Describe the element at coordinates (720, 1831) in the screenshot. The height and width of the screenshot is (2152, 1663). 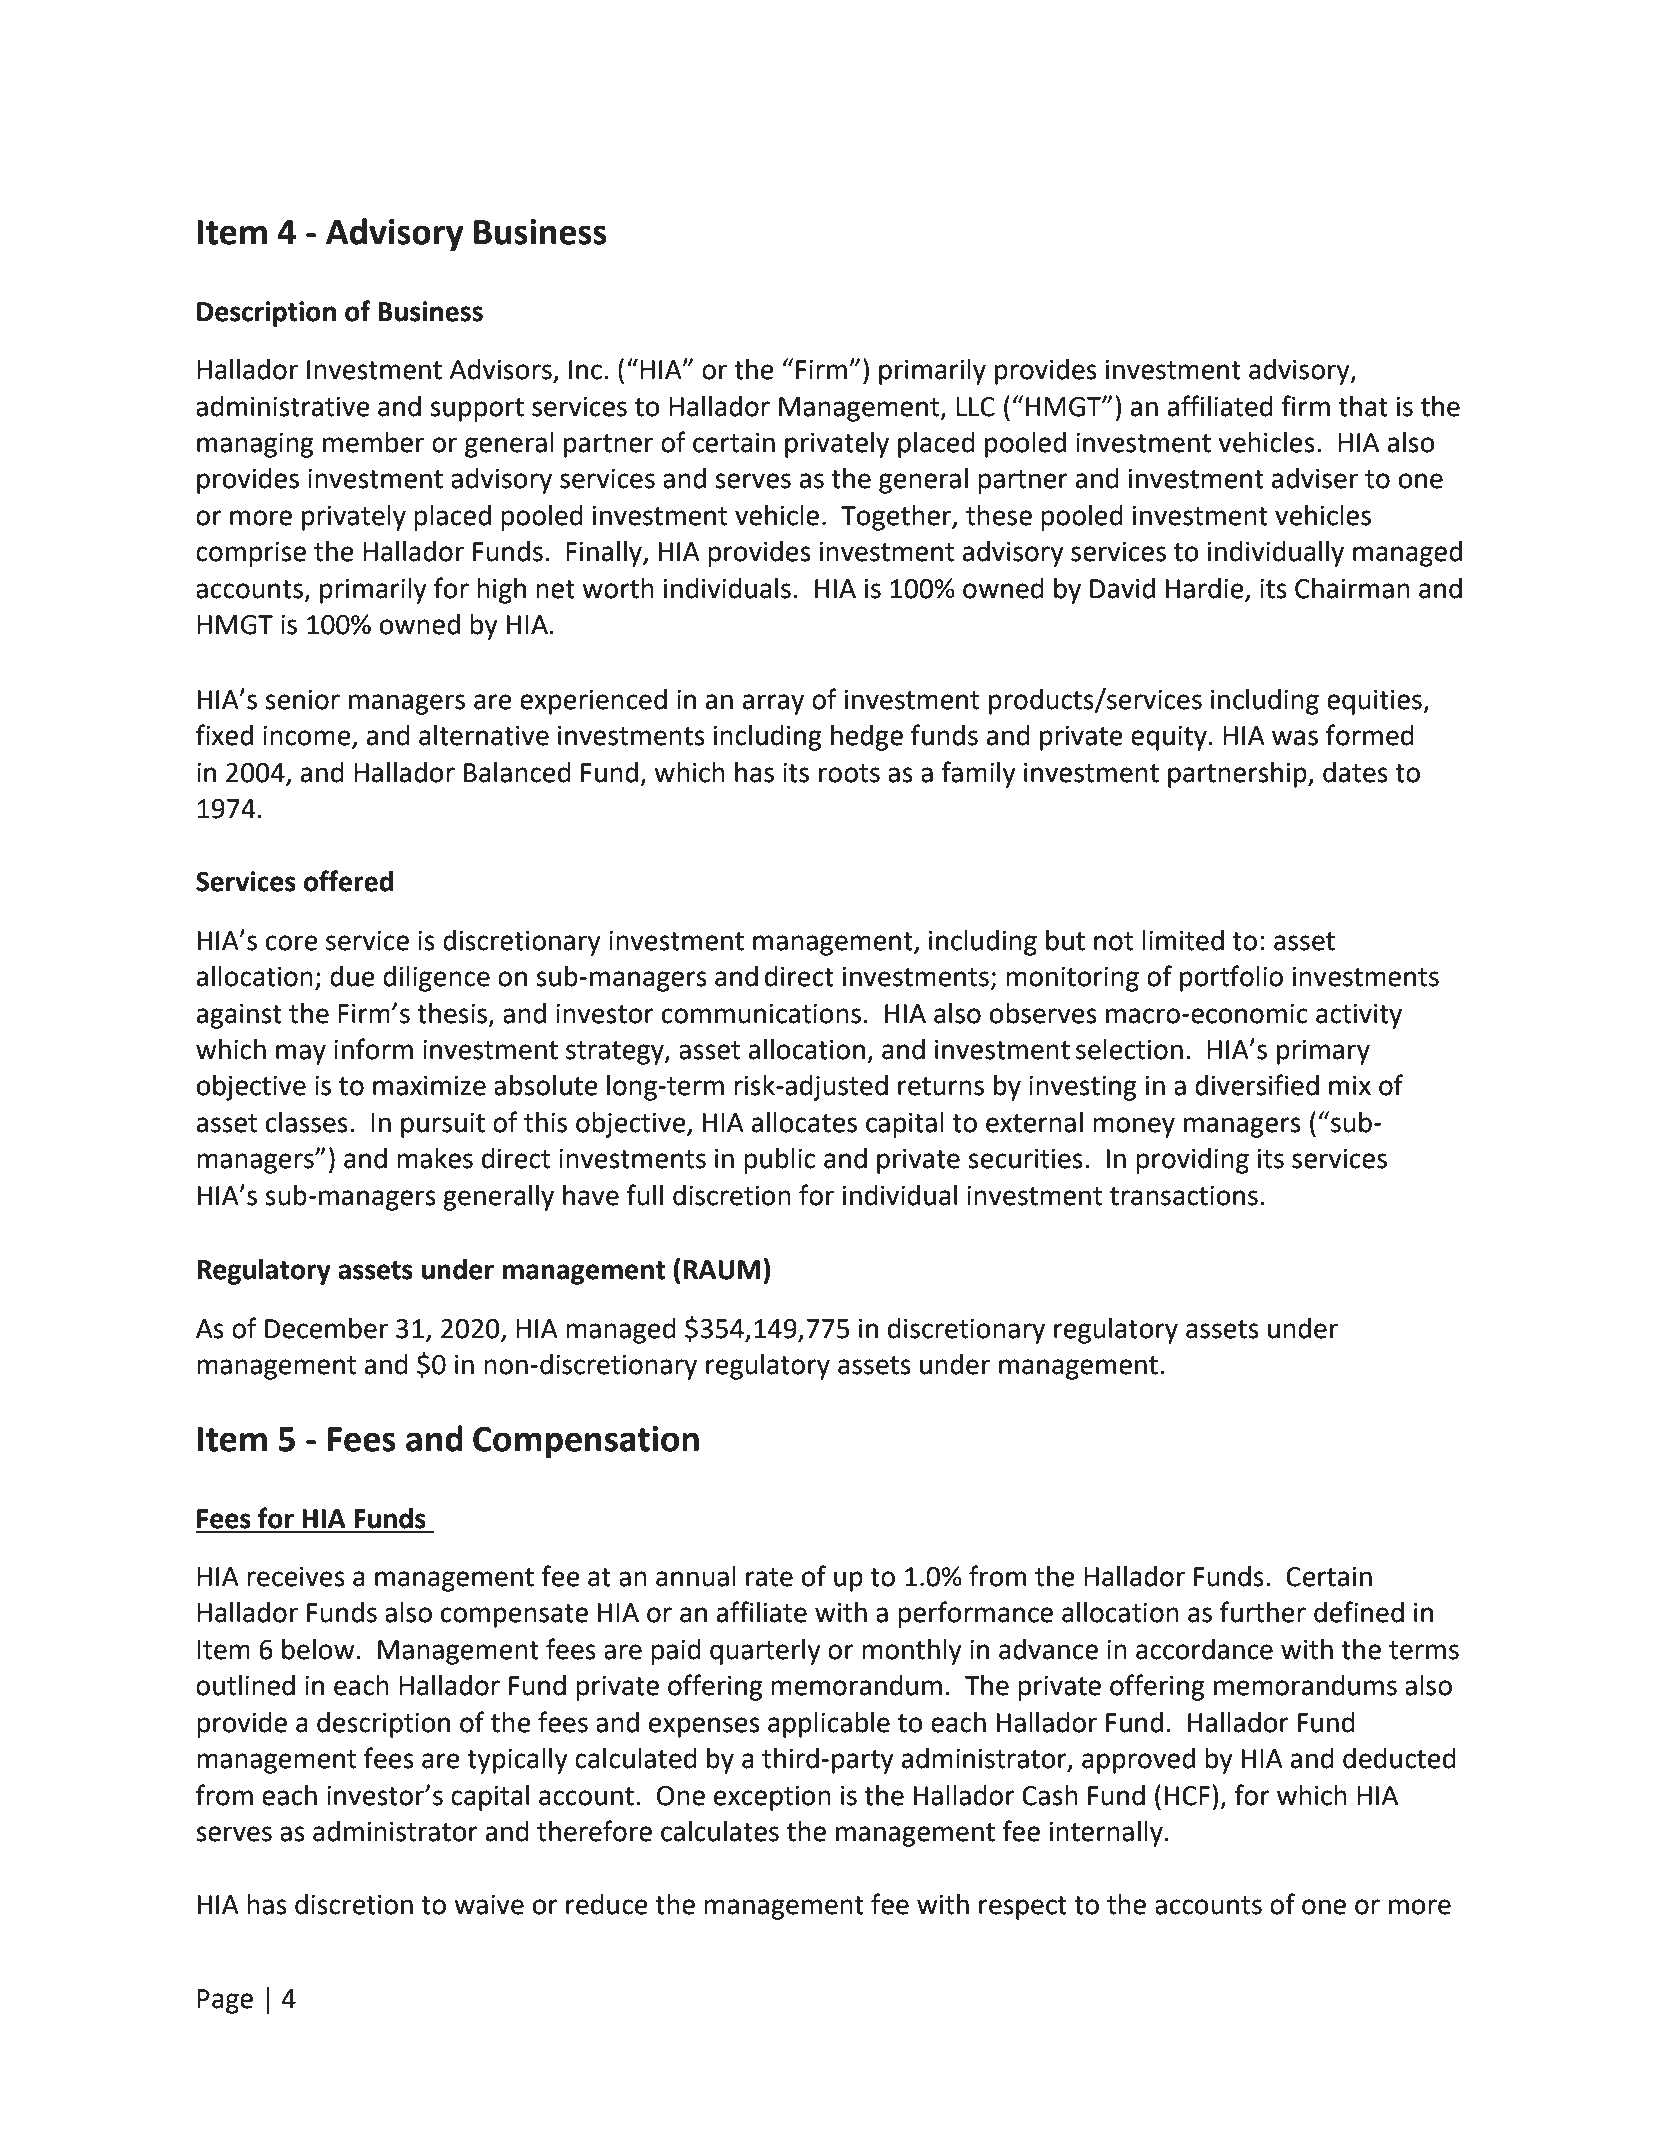
I see `calculates` at that location.
